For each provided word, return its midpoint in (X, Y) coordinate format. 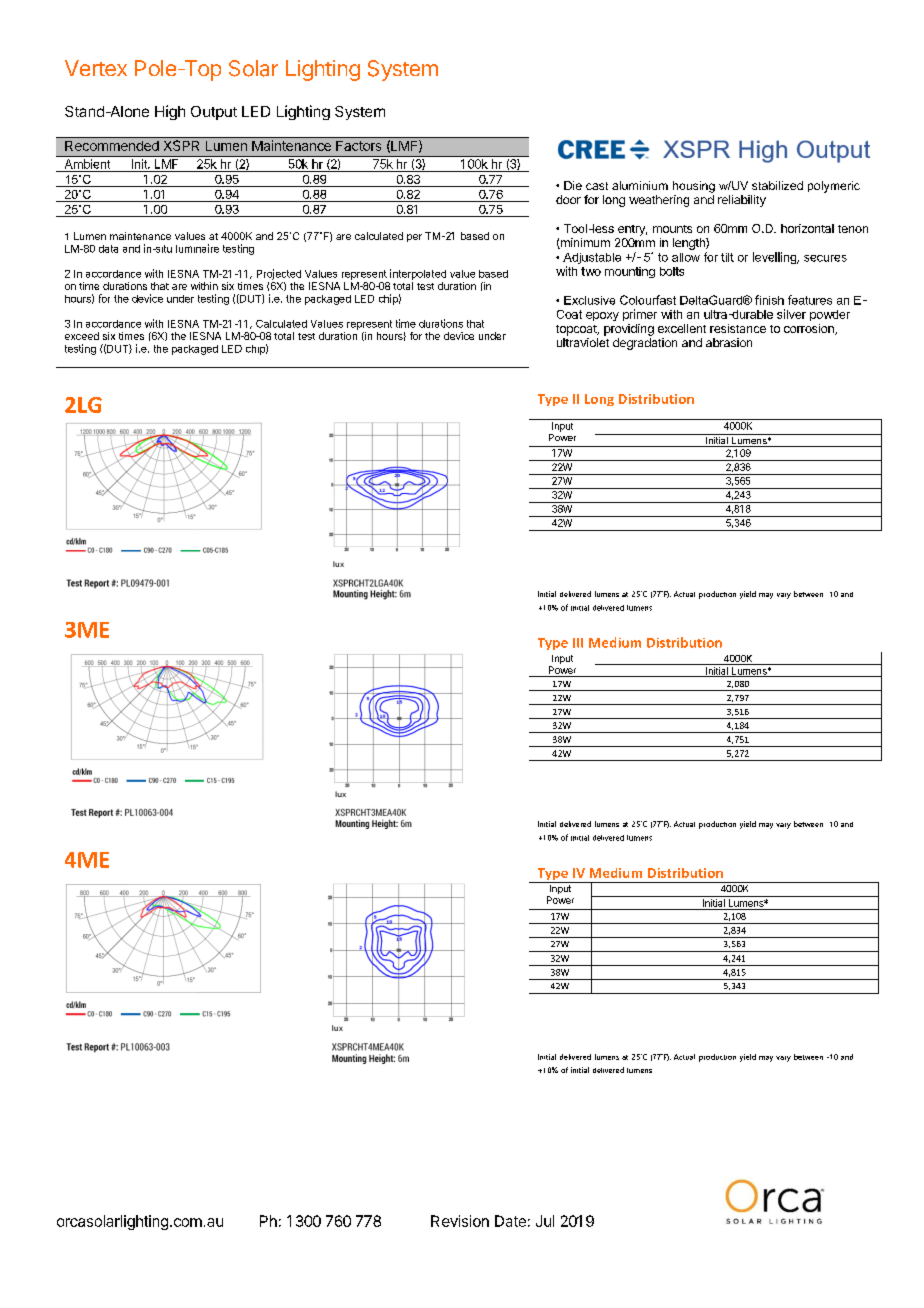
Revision (460, 1221)
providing (629, 330)
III (578, 643)
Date (510, 1221)
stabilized (777, 185)
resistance (738, 328)
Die (573, 185)
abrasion (729, 342)
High (170, 112)
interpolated (418, 274)
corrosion (810, 329)
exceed (82, 336)
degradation (645, 344)
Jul (545, 1221)
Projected (279, 274)
